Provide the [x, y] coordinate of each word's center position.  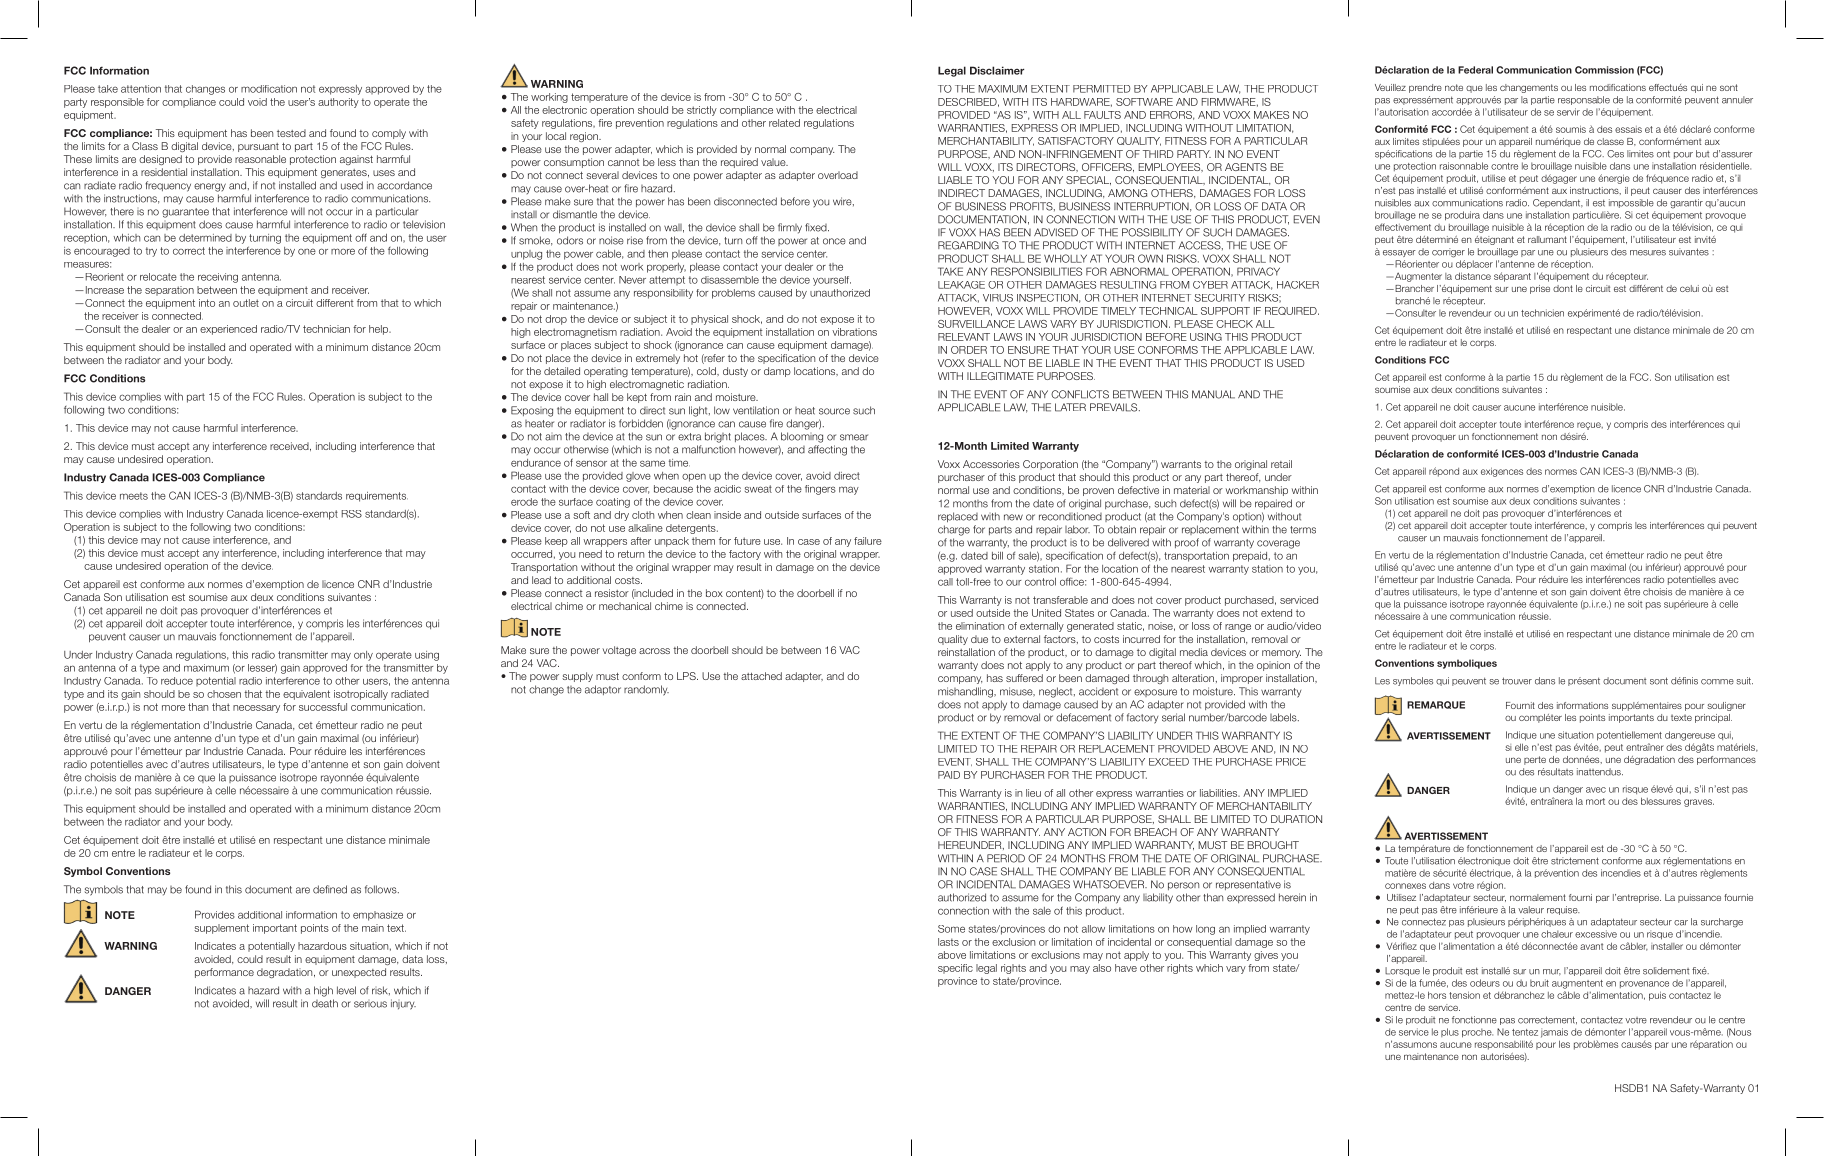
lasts [948, 942]
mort [1595, 801]
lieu [1033, 793]
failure [868, 541]
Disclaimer [997, 70]
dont [1563, 288]
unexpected [359, 973]
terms [1303, 530]
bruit [1539, 983]
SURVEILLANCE [976, 324]
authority [338, 103]
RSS [352, 514]
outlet [246, 303]
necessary [256, 709]
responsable [1584, 100]
